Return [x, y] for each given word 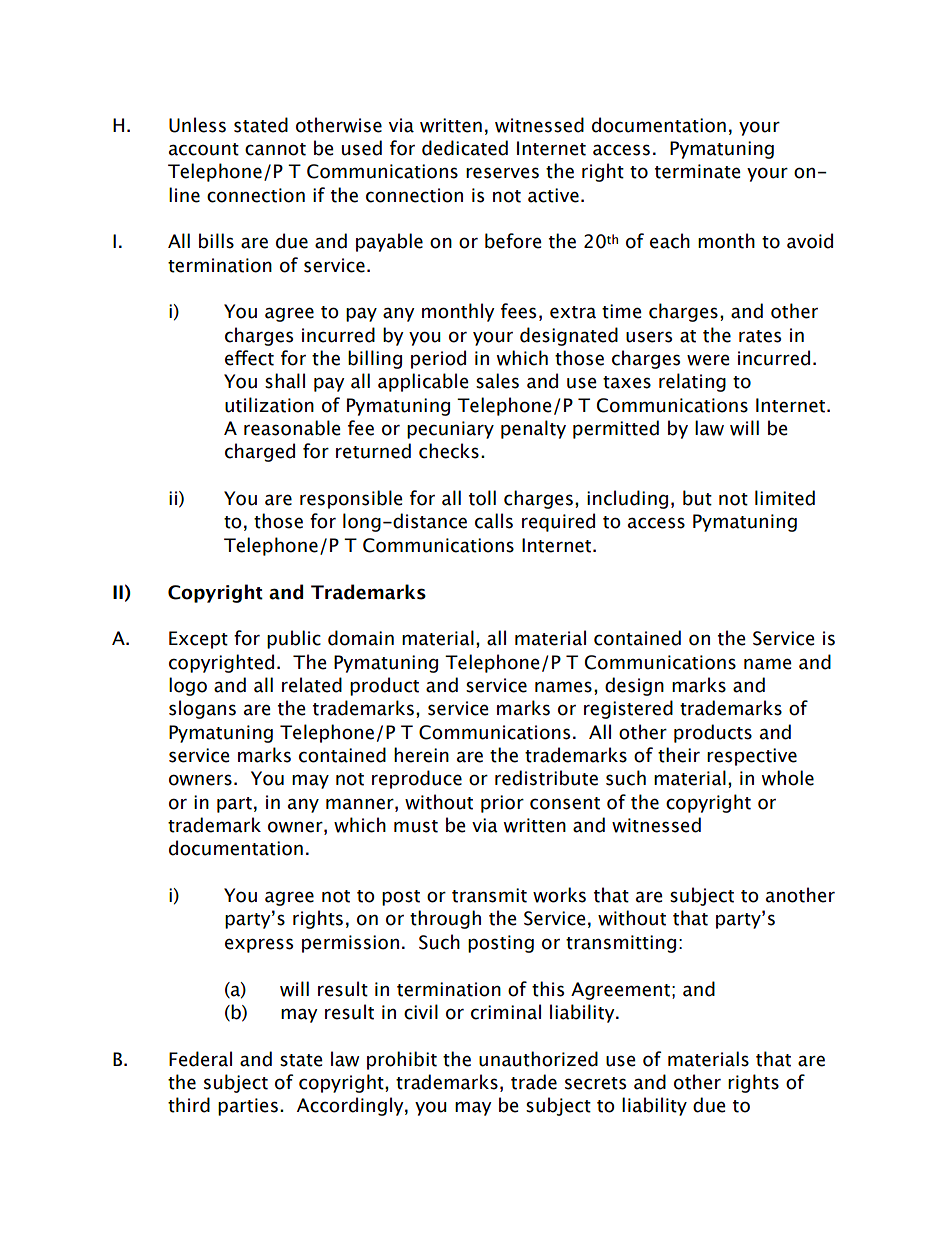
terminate [698, 171]
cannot [275, 149]
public [294, 639]
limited [785, 498]
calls [494, 521]
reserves [502, 173]
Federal [200, 1059]
